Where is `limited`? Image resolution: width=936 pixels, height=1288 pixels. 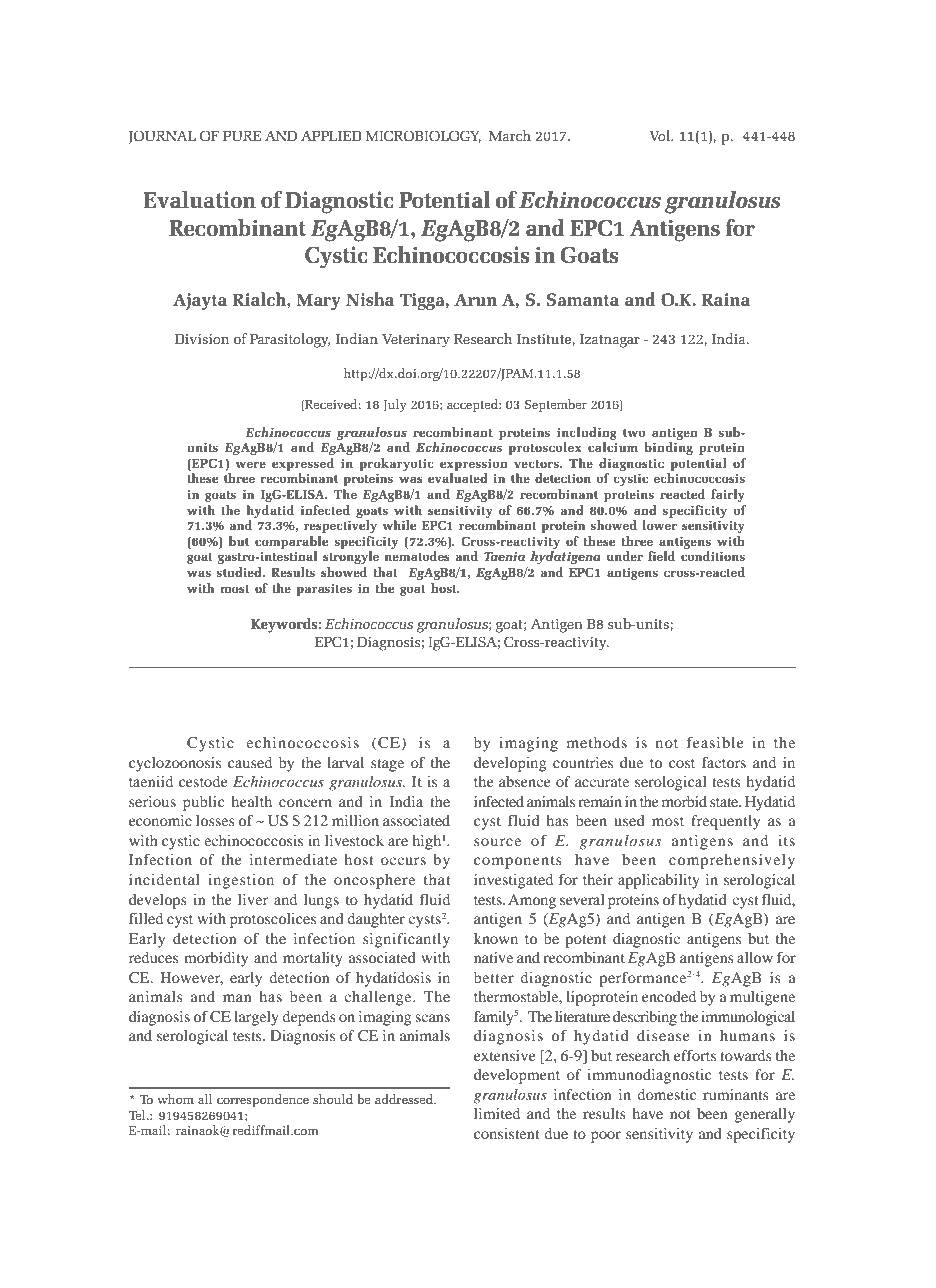
limited is located at coordinates (497, 1113).
